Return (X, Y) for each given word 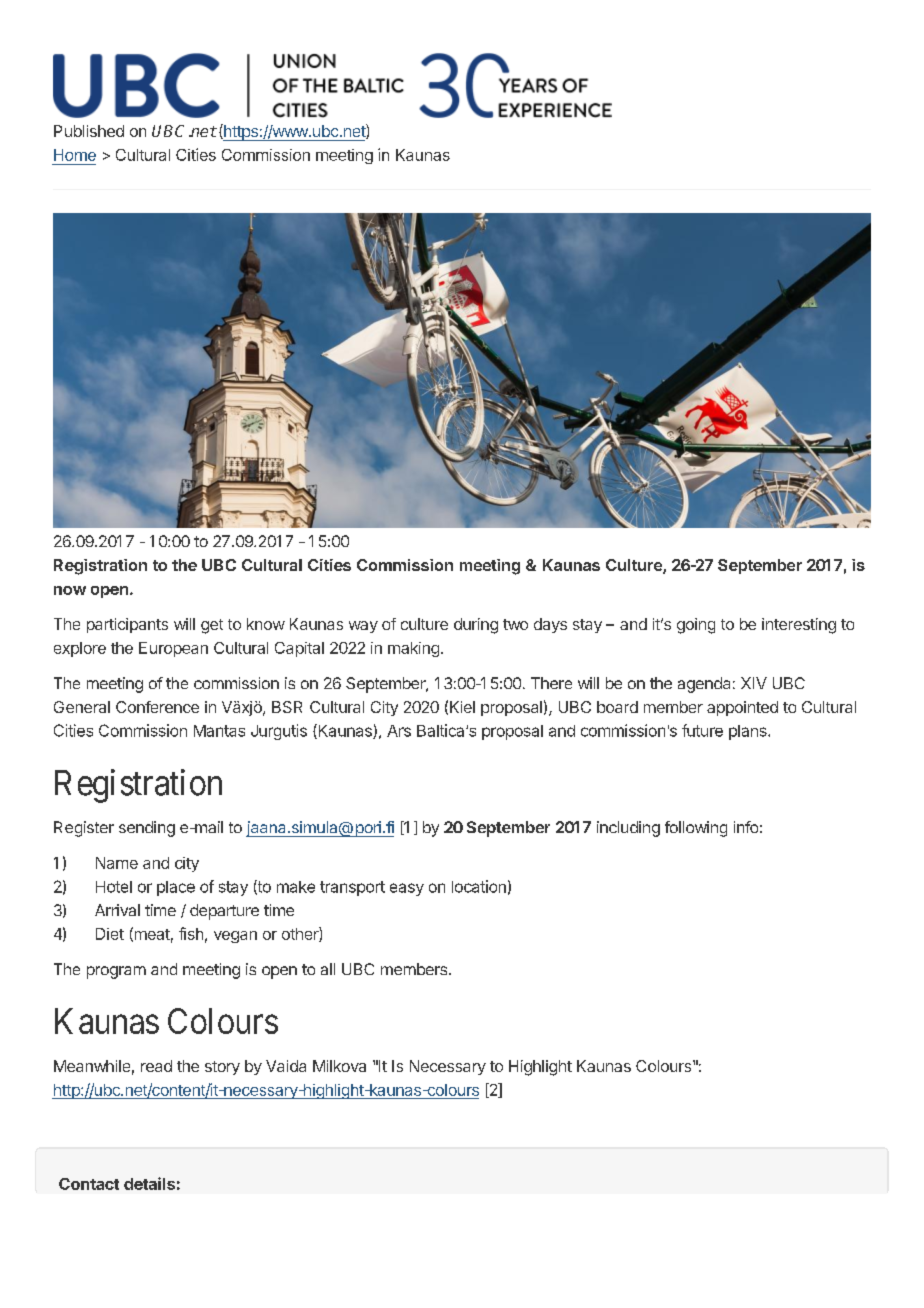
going (696, 626)
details (149, 1183)
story (222, 1068)
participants (127, 625)
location (479, 886)
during (476, 626)
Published (89, 131)
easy (407, 889)
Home (75, 155)
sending (147, 829)
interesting (799, 626)
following (696, 829)
